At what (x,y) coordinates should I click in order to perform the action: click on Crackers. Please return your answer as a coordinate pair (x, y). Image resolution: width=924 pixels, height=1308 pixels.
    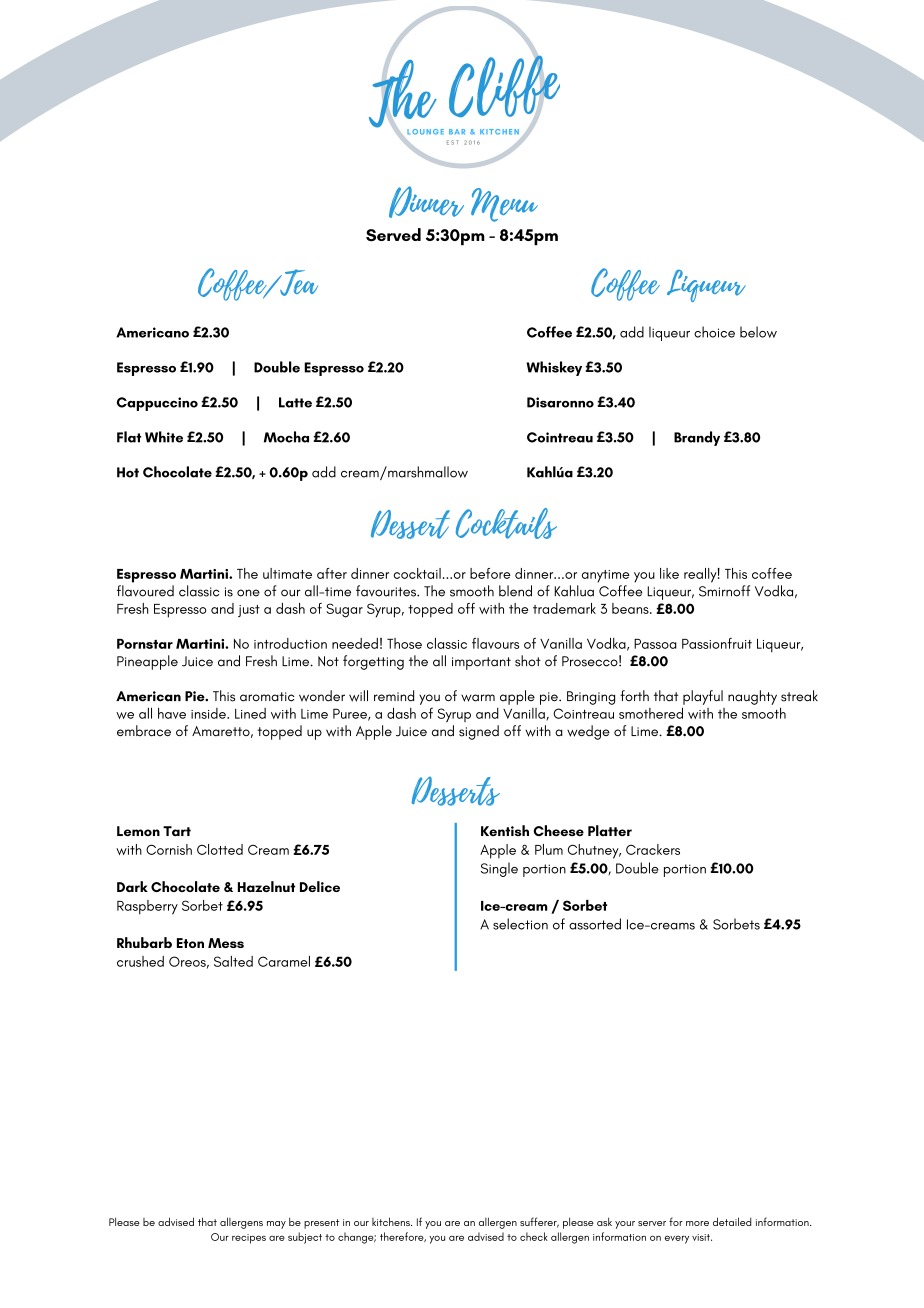
    Looking at the image, I should click on (653, 849).
